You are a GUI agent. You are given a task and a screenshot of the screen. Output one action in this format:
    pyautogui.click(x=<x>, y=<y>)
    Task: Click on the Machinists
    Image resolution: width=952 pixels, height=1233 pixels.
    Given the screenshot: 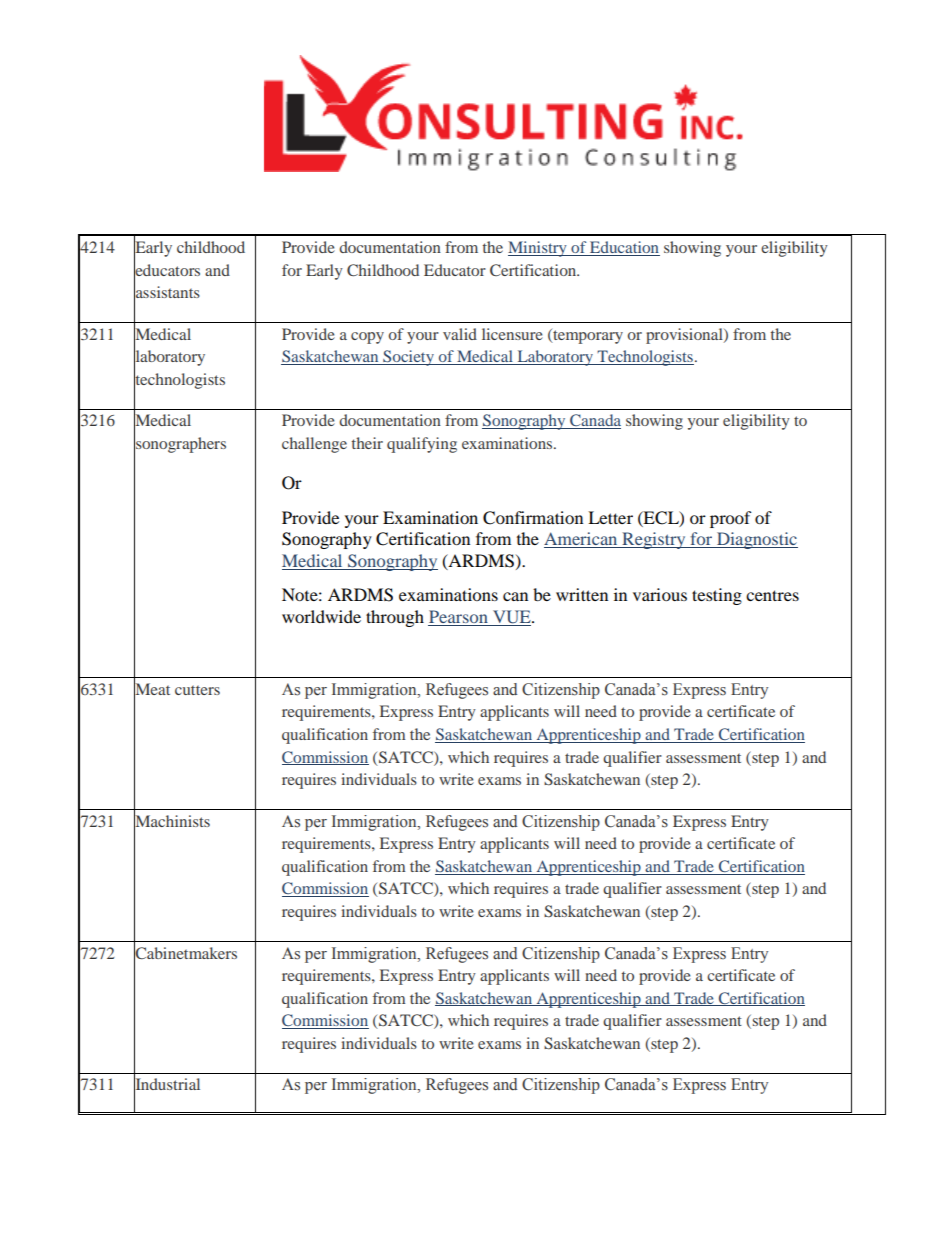 What is the action you would take?
    pyautogui.click(x=172, y=820)
